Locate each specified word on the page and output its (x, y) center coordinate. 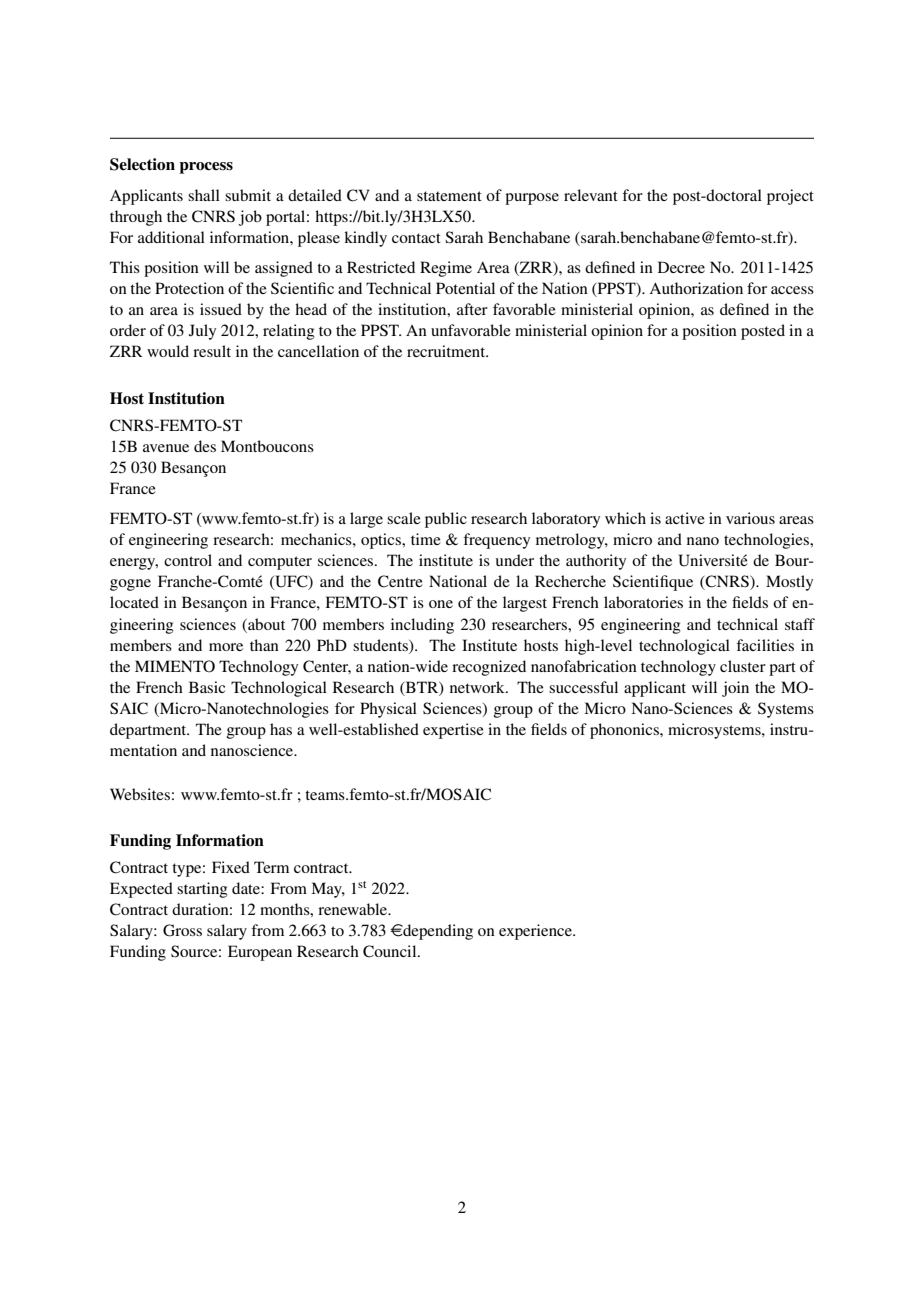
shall (204, 195)
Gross (182, 930)
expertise (453, 731)
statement (449, 196)
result (212, 351)
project (790, 197)
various (750, 518)
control (188, 560)
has (281, 729)
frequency (496, 541)
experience (536, 932)
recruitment (447, 351)
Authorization (696, 288)
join (735, 689)
